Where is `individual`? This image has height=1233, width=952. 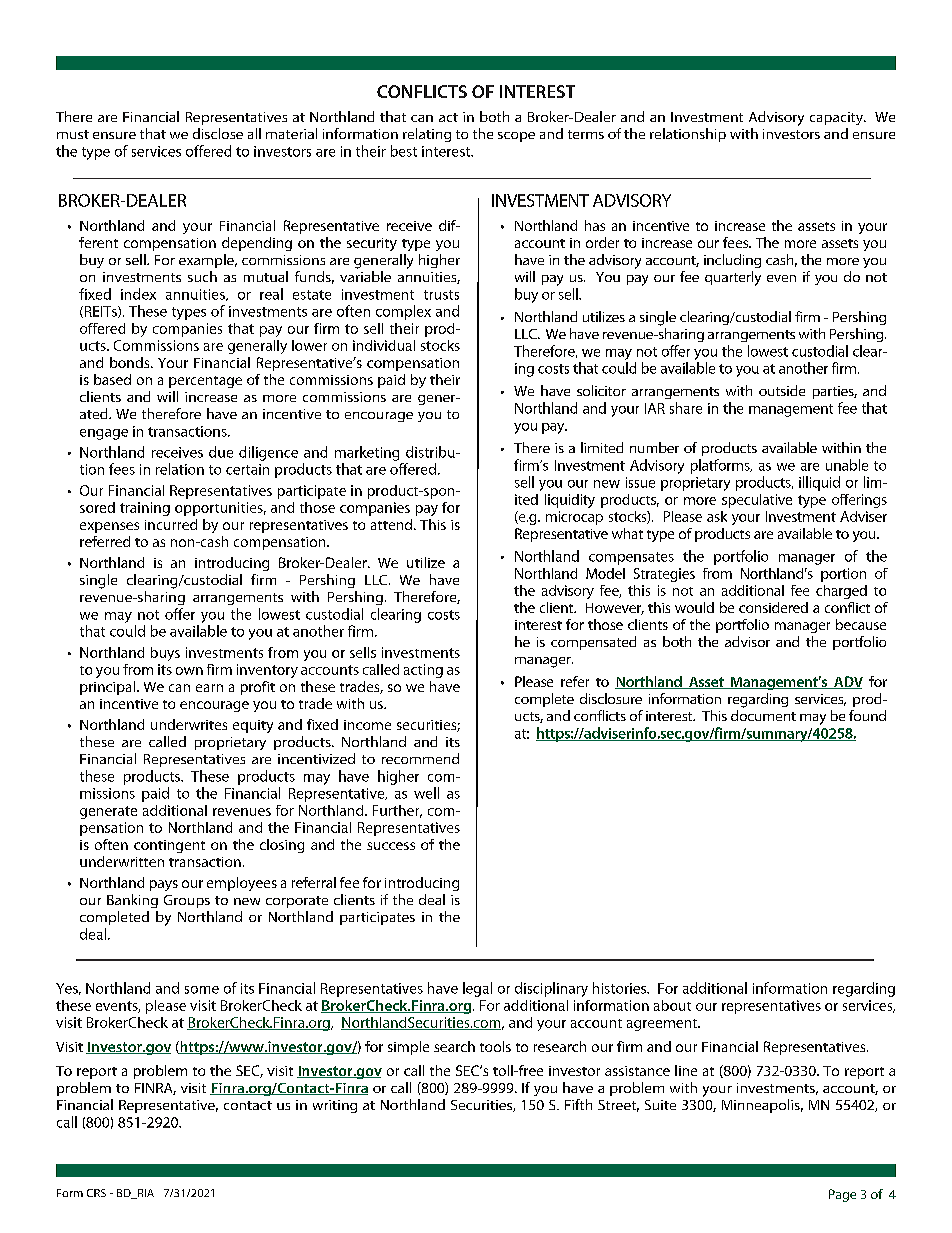 individual is located at coordinates (384, 345).
